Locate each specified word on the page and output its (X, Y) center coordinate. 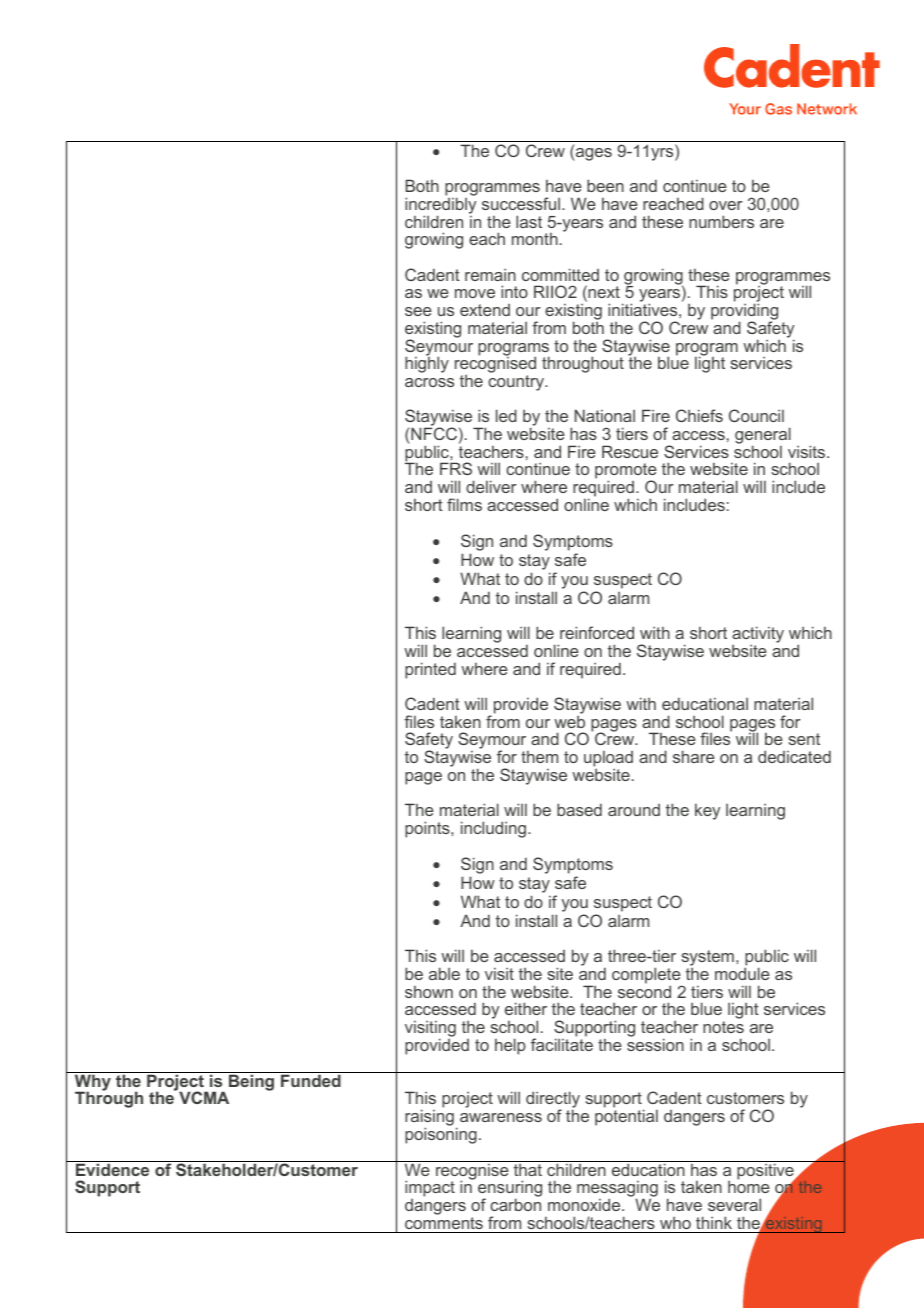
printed (430, 670)
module (742, 973)
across (429, 382)
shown (429, 992)
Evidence (113, 1168)
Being (252, 1081)
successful (521, 203)
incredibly (440, 207)
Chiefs (699, 415)
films (464, 504)
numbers (721, 221)
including (493, 829)
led (506, 415)
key (707, 812)
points (428, 829)
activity (758, 636)
